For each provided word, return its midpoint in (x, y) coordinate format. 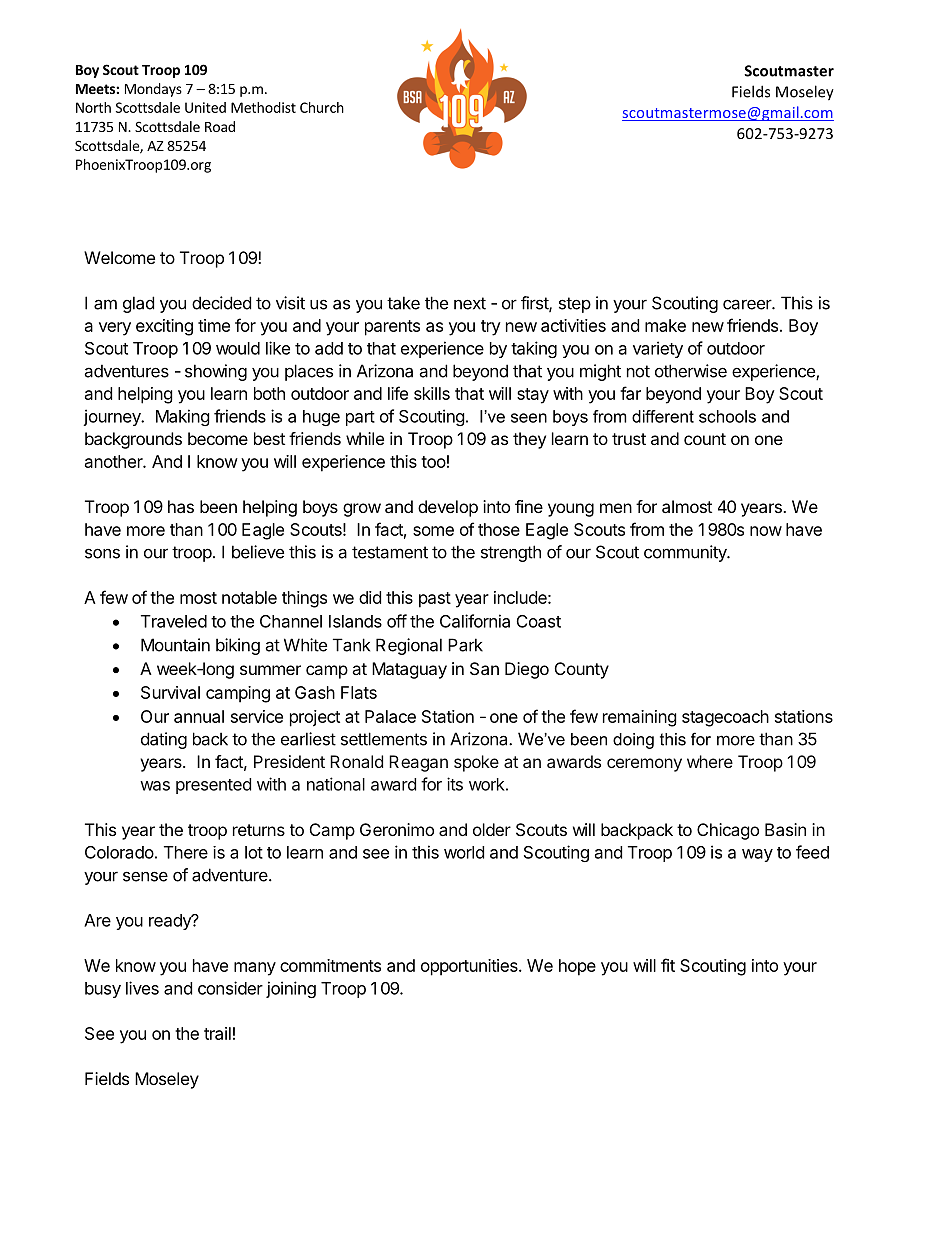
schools (727, 416)
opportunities (470, 967)
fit (668, 965)
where (710, 761)
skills (432, 393)
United (205, 107)
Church (322, 107)
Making (183, 417)
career (748, 304)
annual (199, 716)
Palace (390, 716)
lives (142, 988)
